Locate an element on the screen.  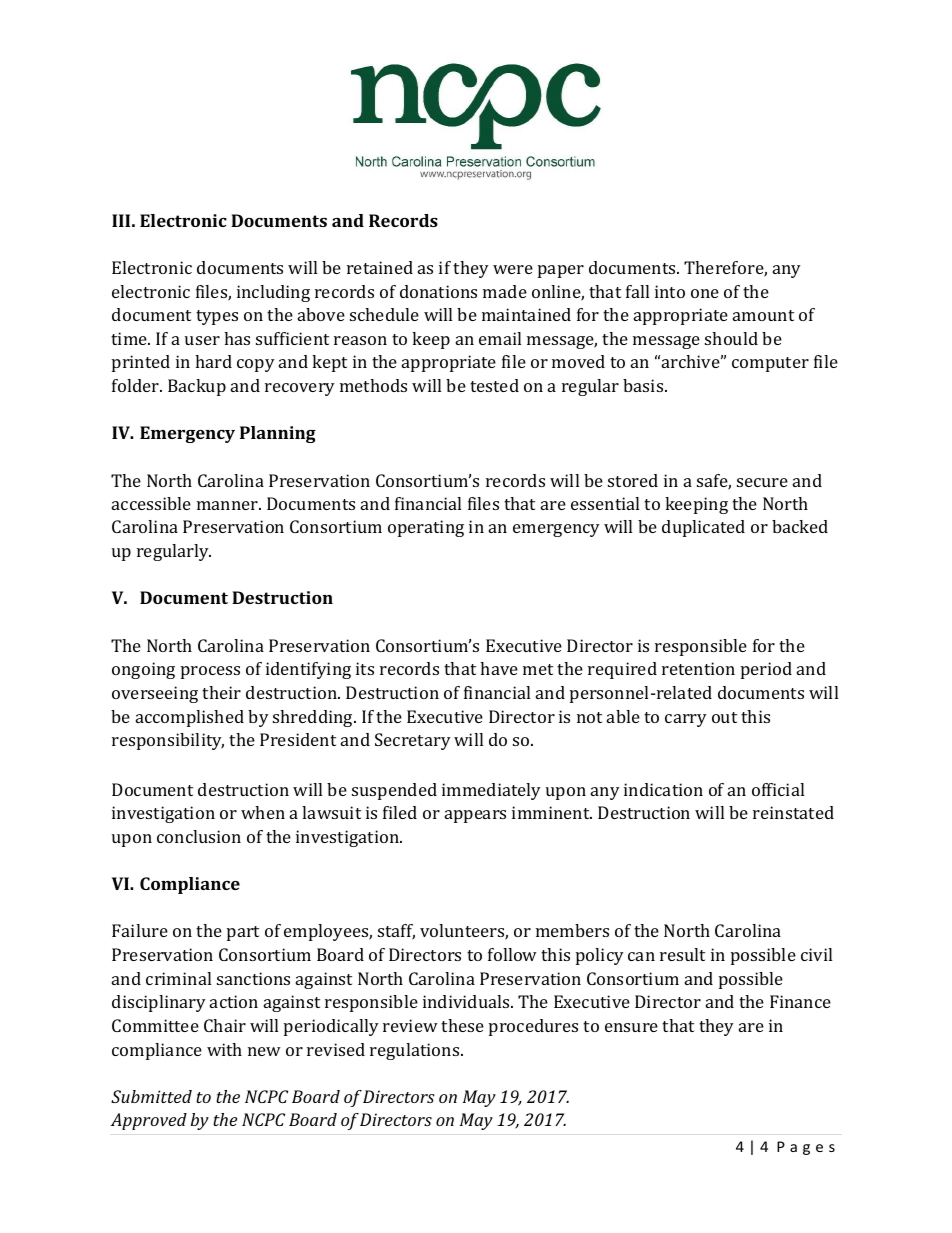
types is located at coordinates (217, 317).
